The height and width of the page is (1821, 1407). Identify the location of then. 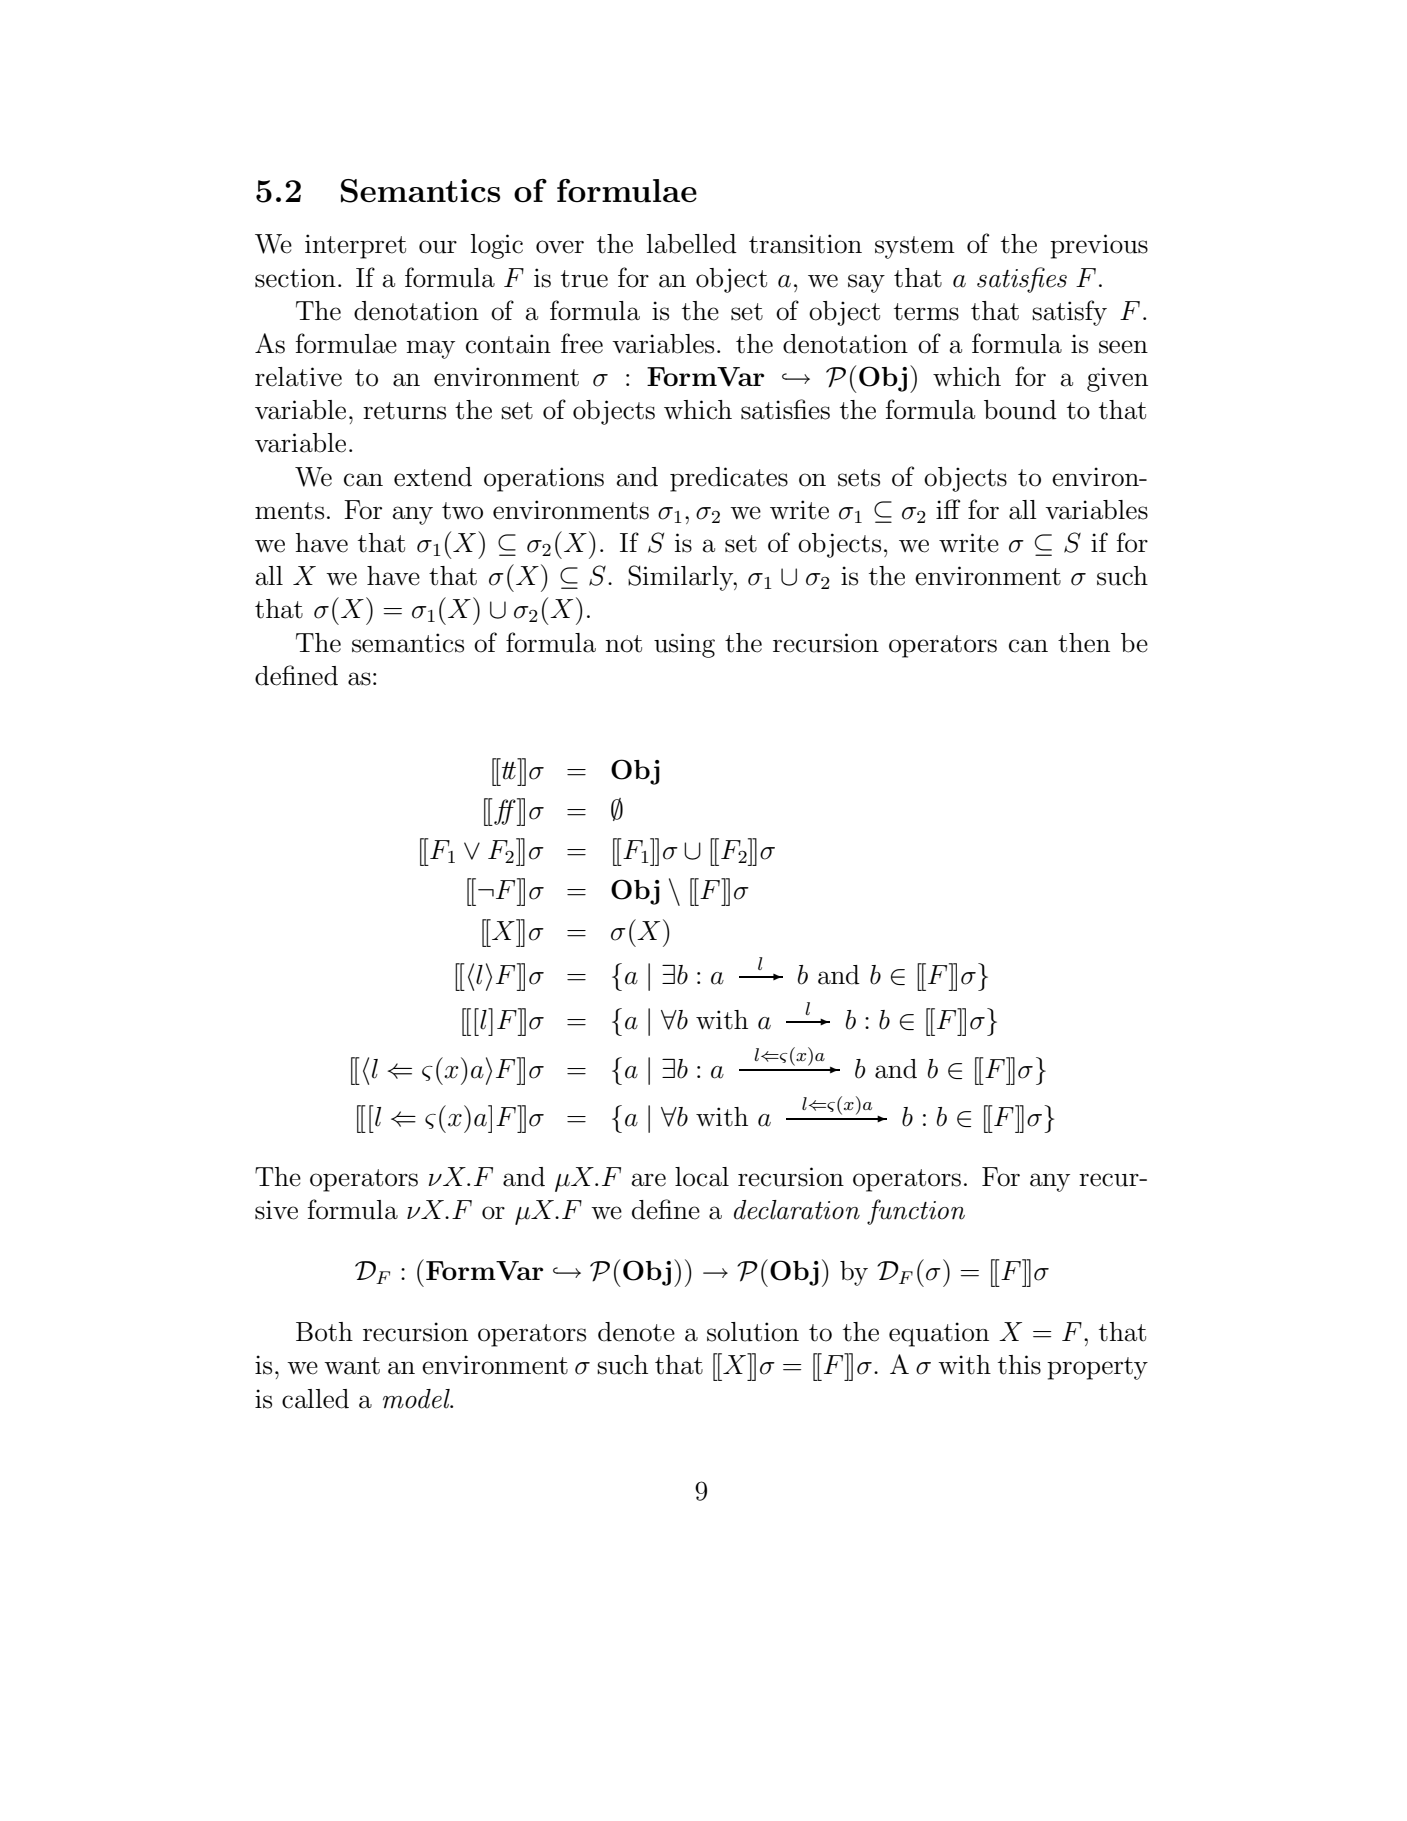
(1084, 643).
